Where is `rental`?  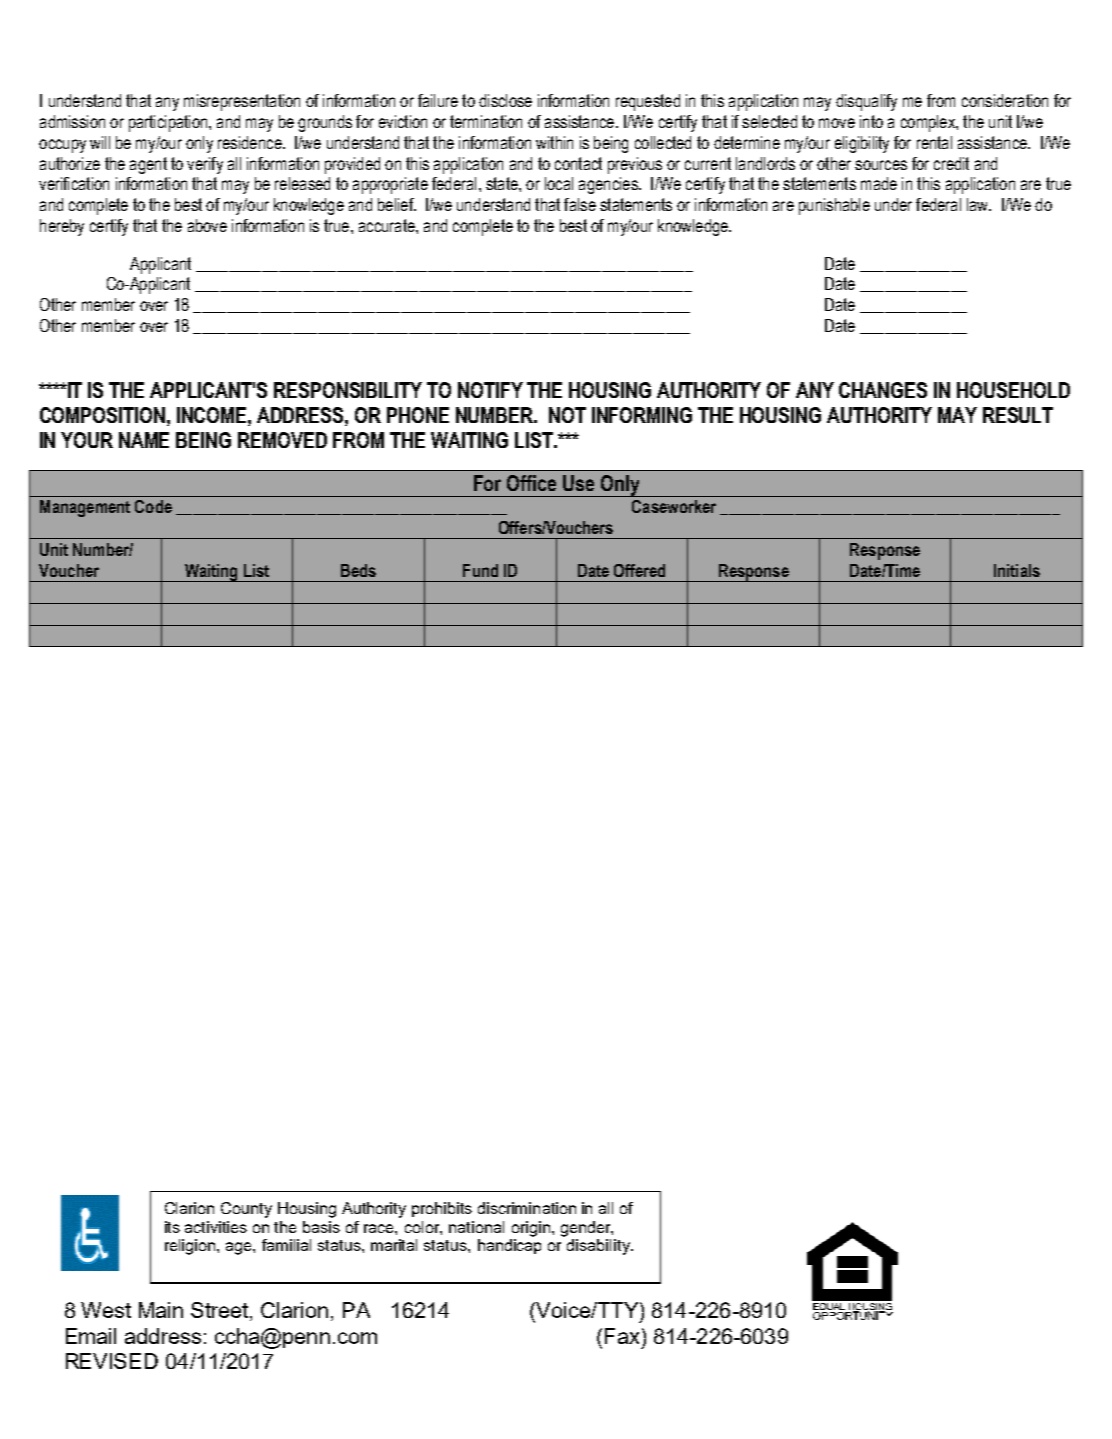
rental is located at coordinates (934, 142).
